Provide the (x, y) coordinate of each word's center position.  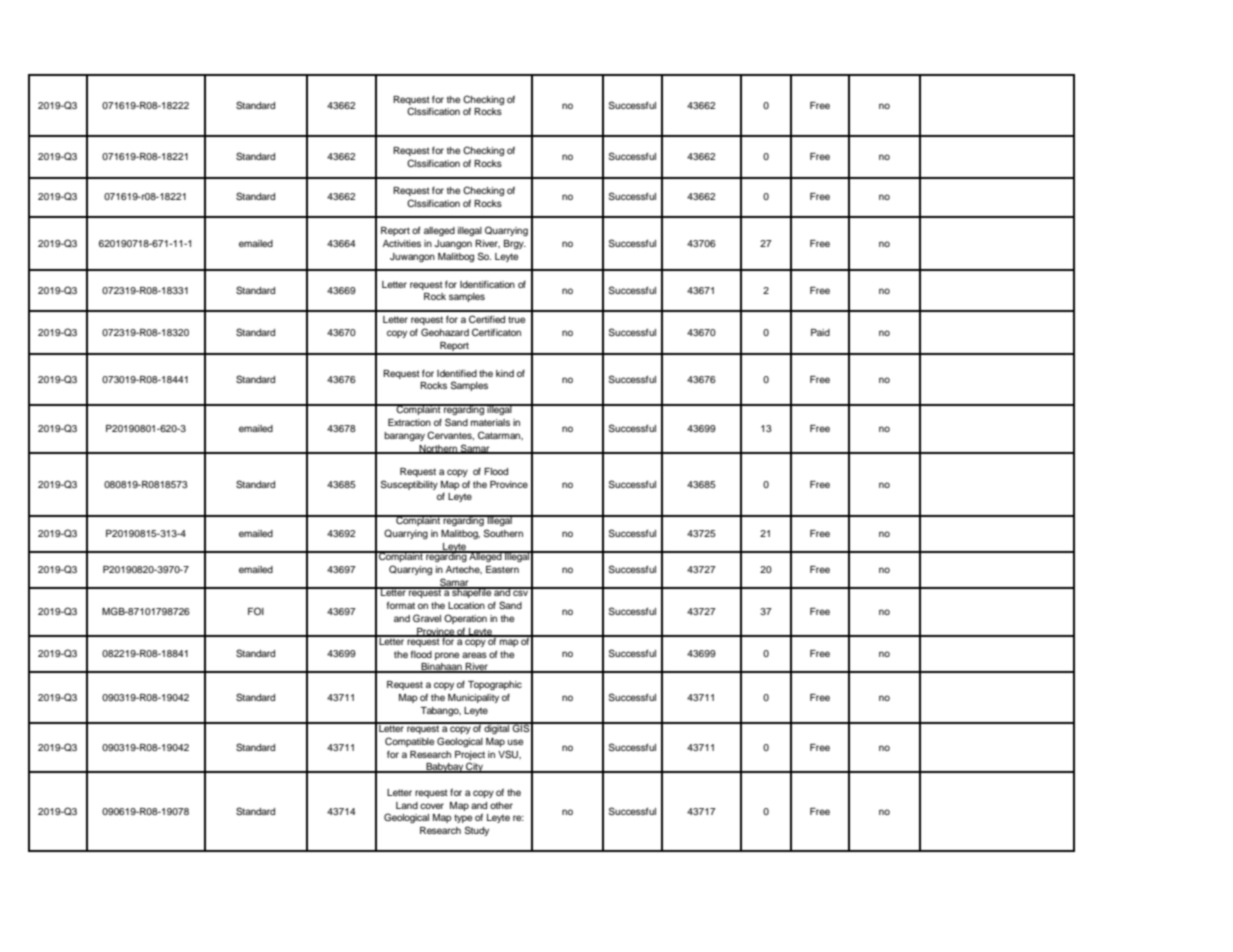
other (501, 805)
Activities (402, 243)
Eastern (502, 569)
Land (407, 805)
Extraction (409, 422)
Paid (820, 332)
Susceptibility (409, 485)
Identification (487, 284)
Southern (503, 533)
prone (447, 656)
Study (477, 831)
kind (505, 373)
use (515, 742)
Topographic (495, 685)
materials (490, 422)
